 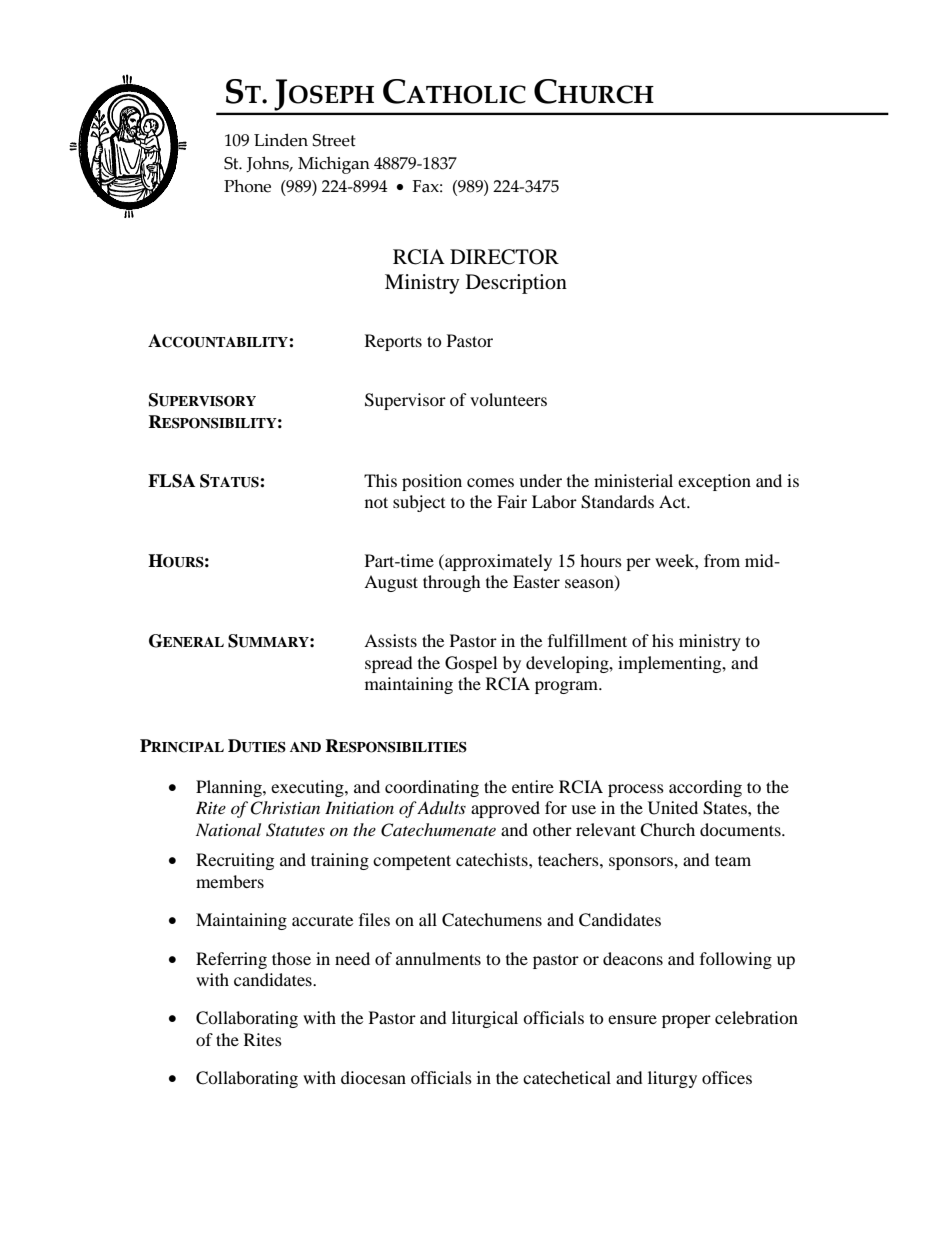 I want to click on DIRECTOR, so click(x=504, y=257).
